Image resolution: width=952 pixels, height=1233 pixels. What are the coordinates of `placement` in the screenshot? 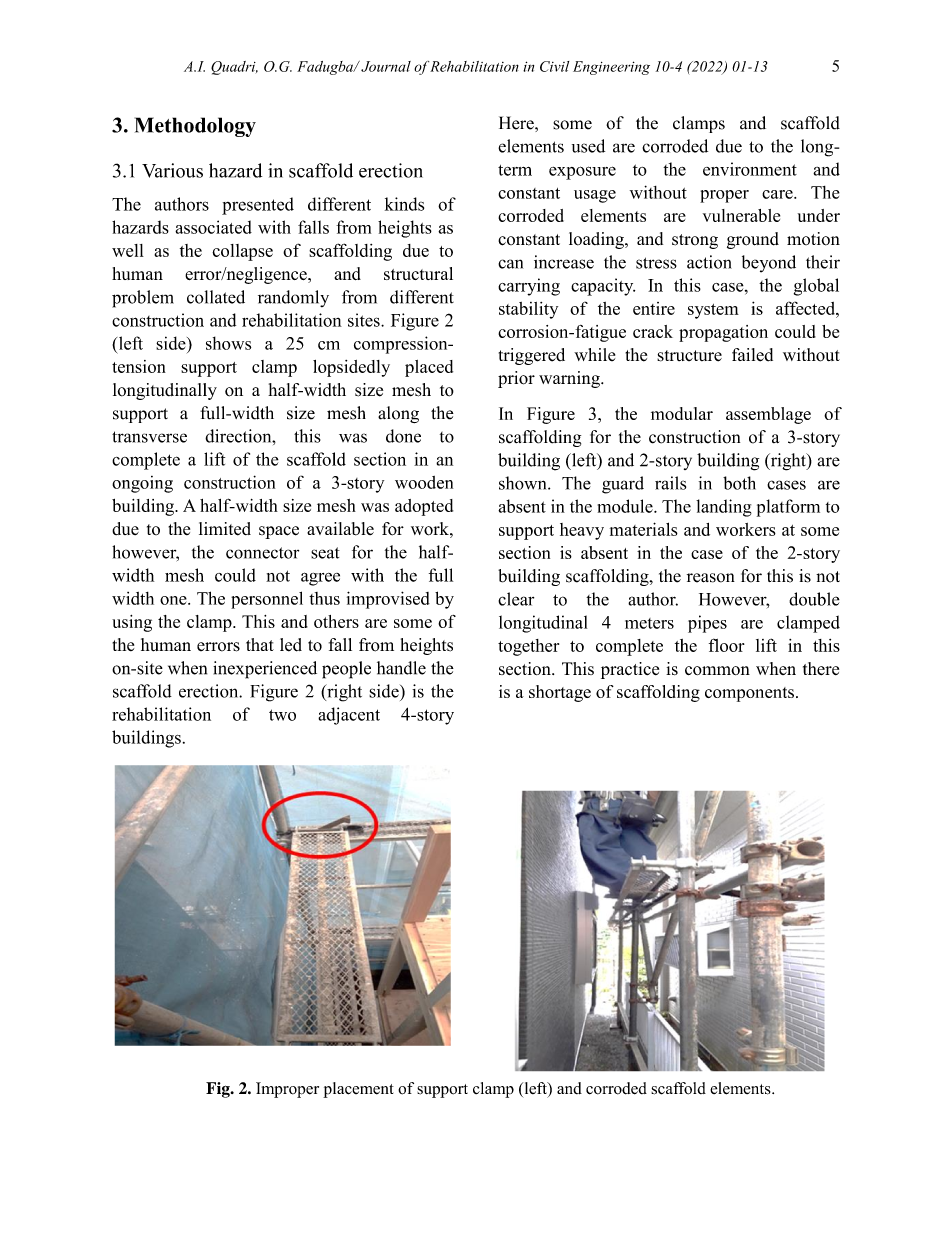 It's located at (358, 1090).
